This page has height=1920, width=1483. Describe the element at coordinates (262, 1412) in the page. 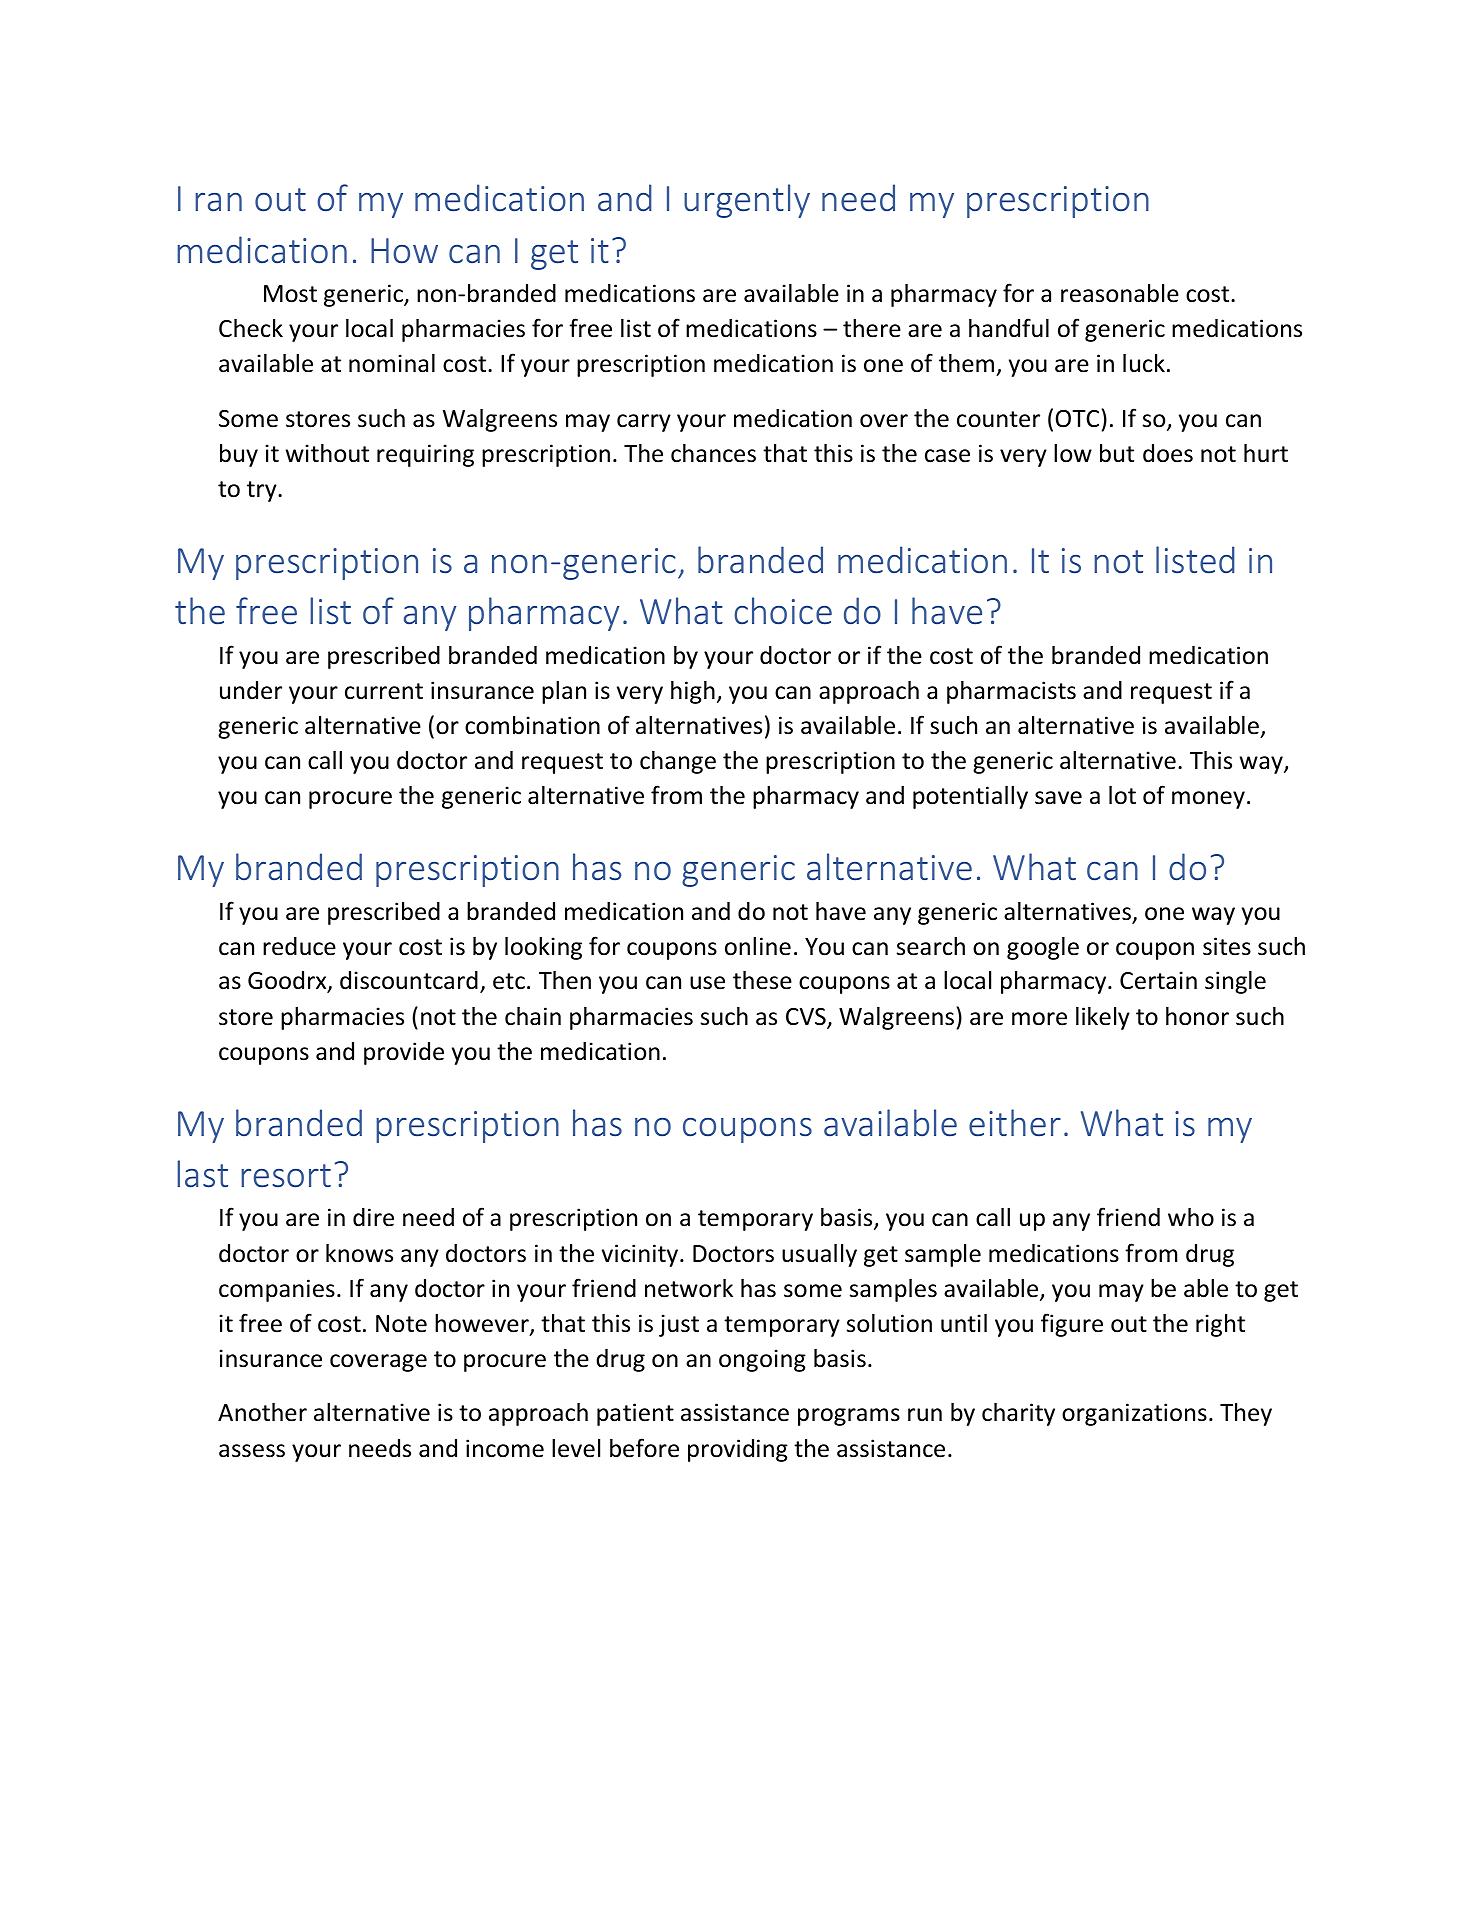

I see `Another` at that location.
